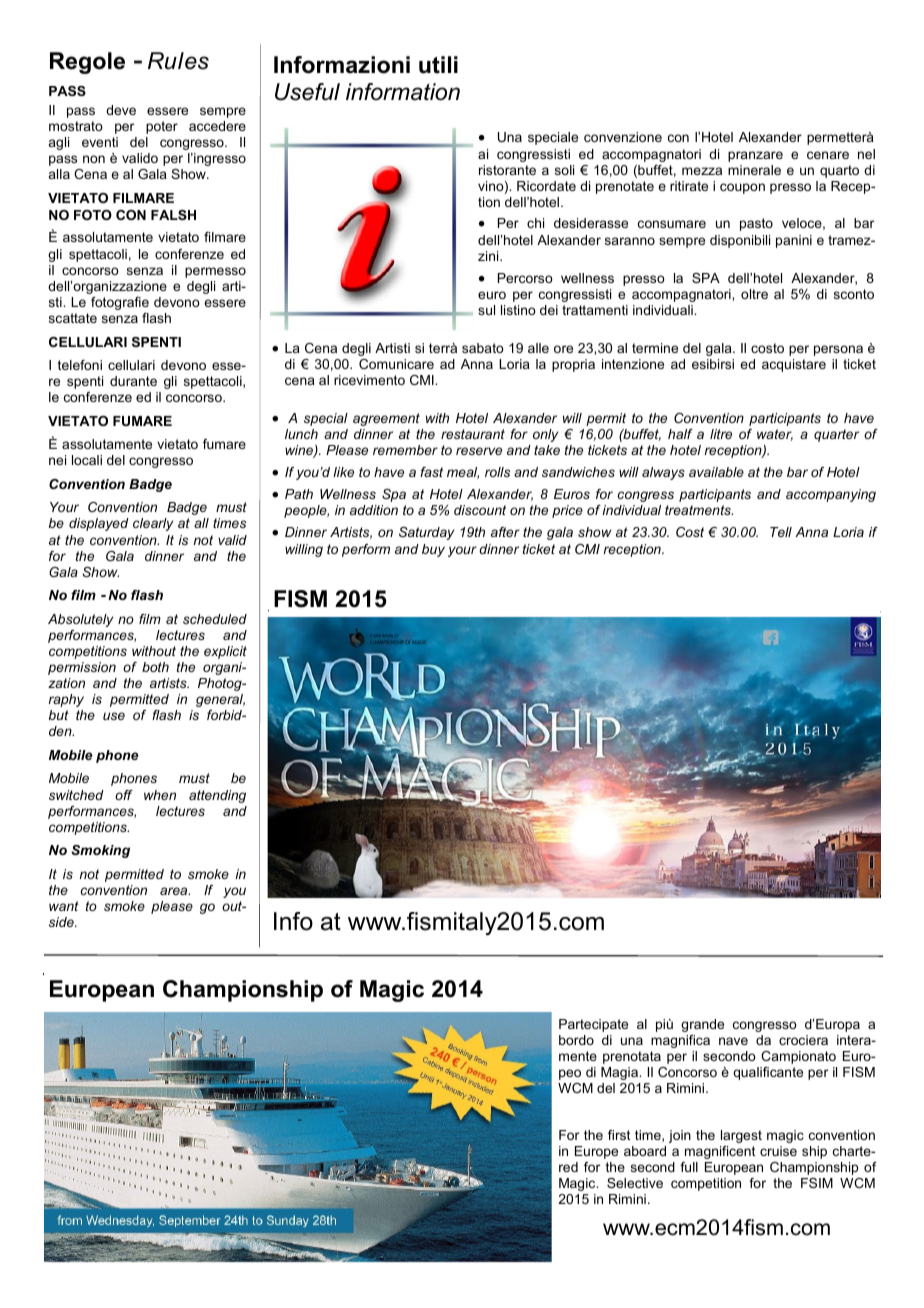 Image resolution: width=924 pixels, height=1308 pixels. I want to click on water, so click(775, 435).
